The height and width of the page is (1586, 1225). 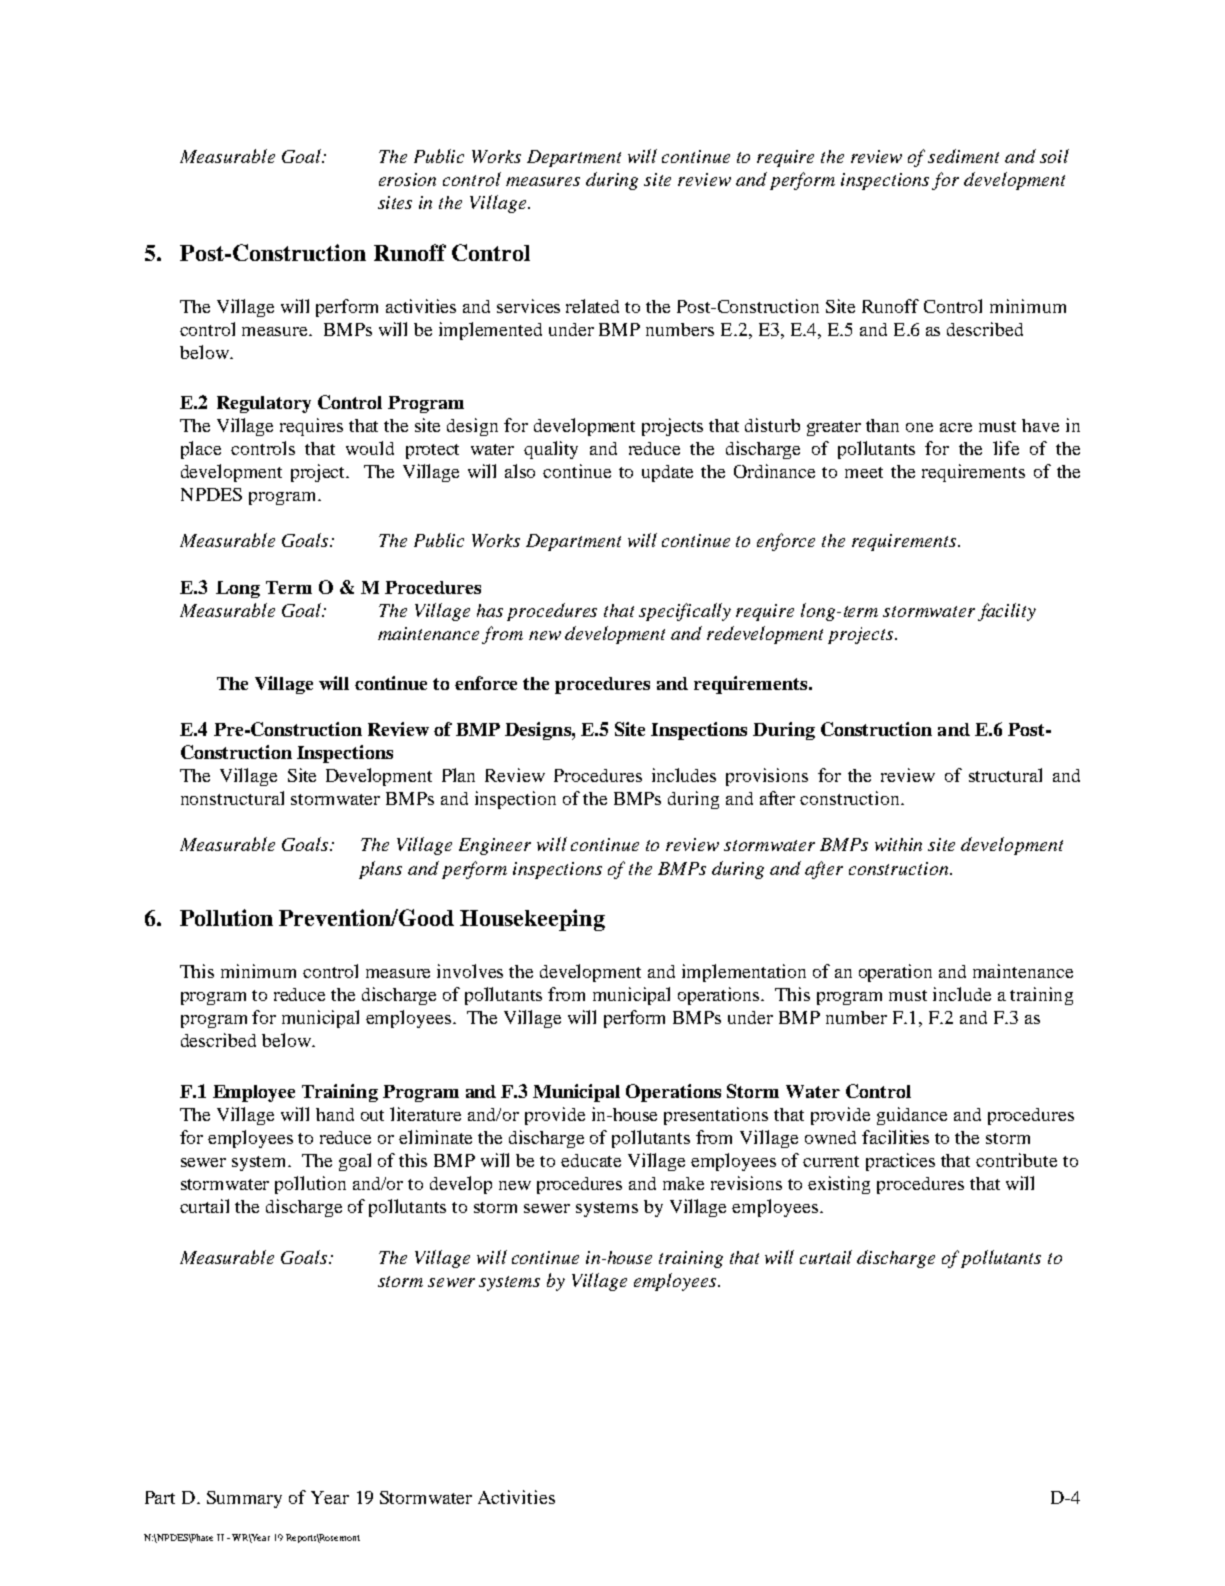 What do you see at coordinates (335, 1114) in the page?
I see `hand` at bounding box center [335, 1114].
